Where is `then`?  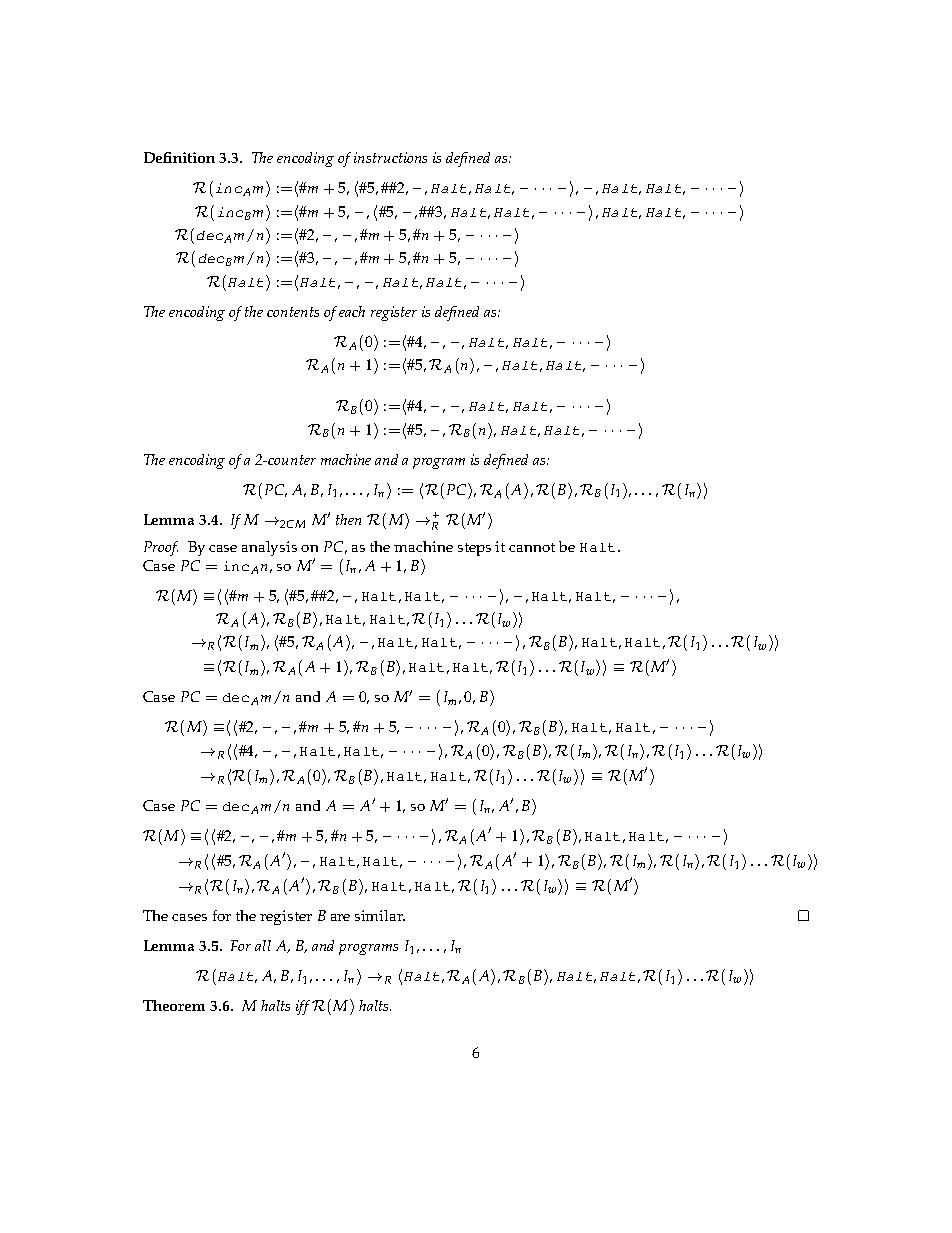 then is located at coordinates (348, 519).
